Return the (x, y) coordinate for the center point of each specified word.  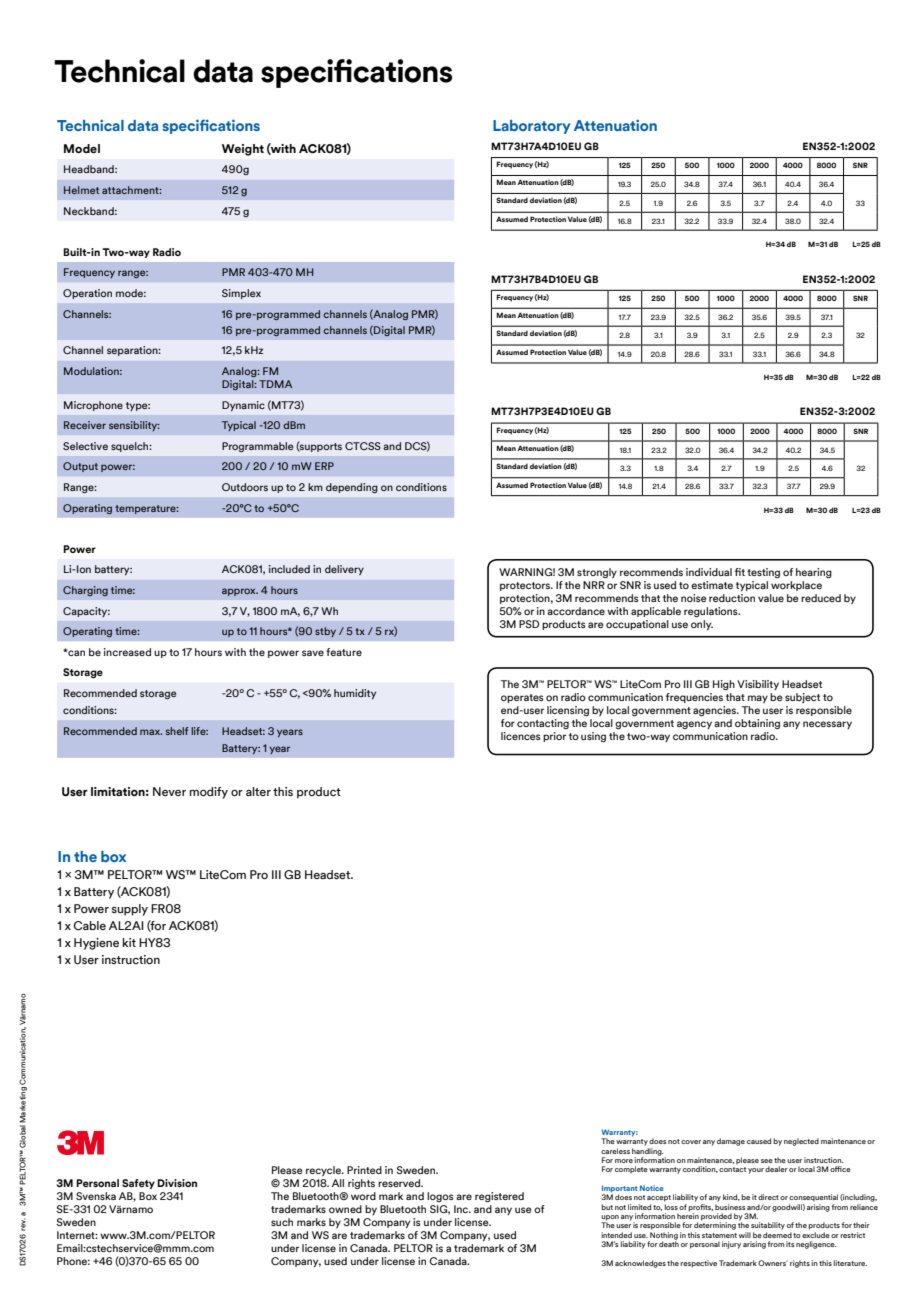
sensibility (134, 426)
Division (177, 1183)
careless (615, 1151)
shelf (177, 731)
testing (763, 573)
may (758, 699)
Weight (243, 150)
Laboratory (532, 127)
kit (129, 942)
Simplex (241, 294)
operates (522, 698)
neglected (801, 1142)
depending (352, 488)
